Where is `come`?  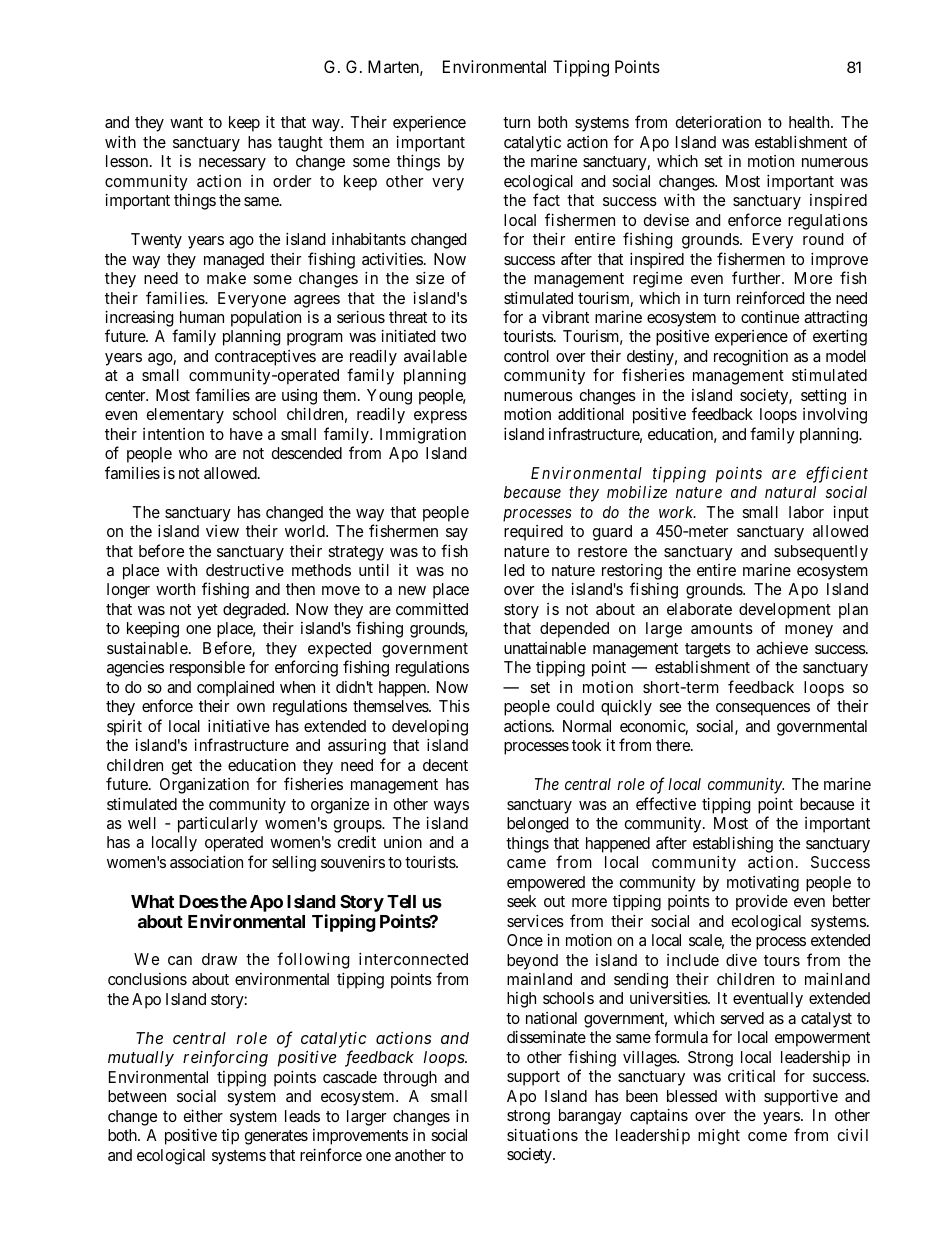 come is located at coordinates (767, 1136).
